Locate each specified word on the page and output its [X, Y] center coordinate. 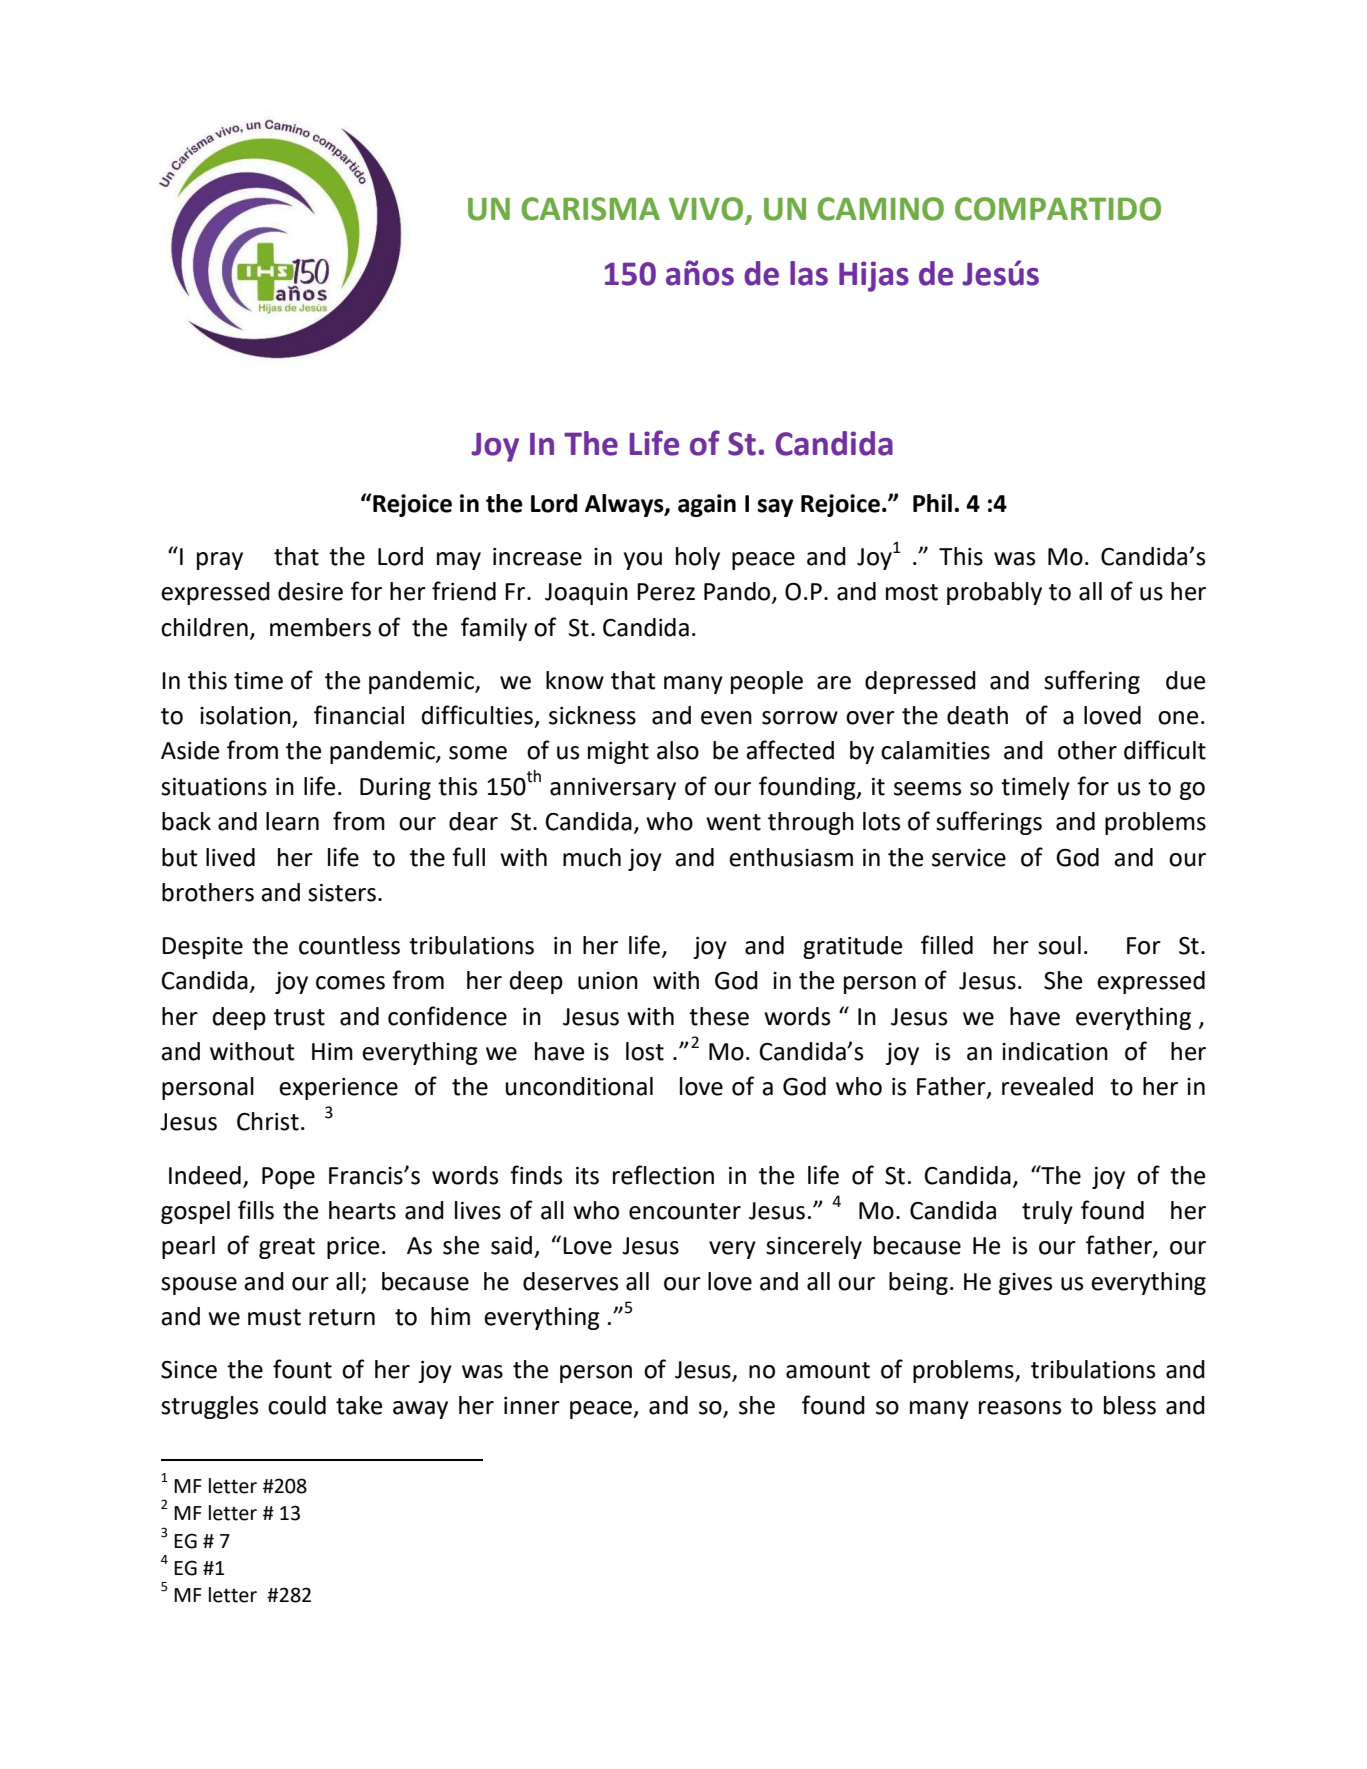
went [733, 822]
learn [292, 821]
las [809, 273]
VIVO [707, 210]
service [969, 858]
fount [302, 1369]
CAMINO [881, 209]
